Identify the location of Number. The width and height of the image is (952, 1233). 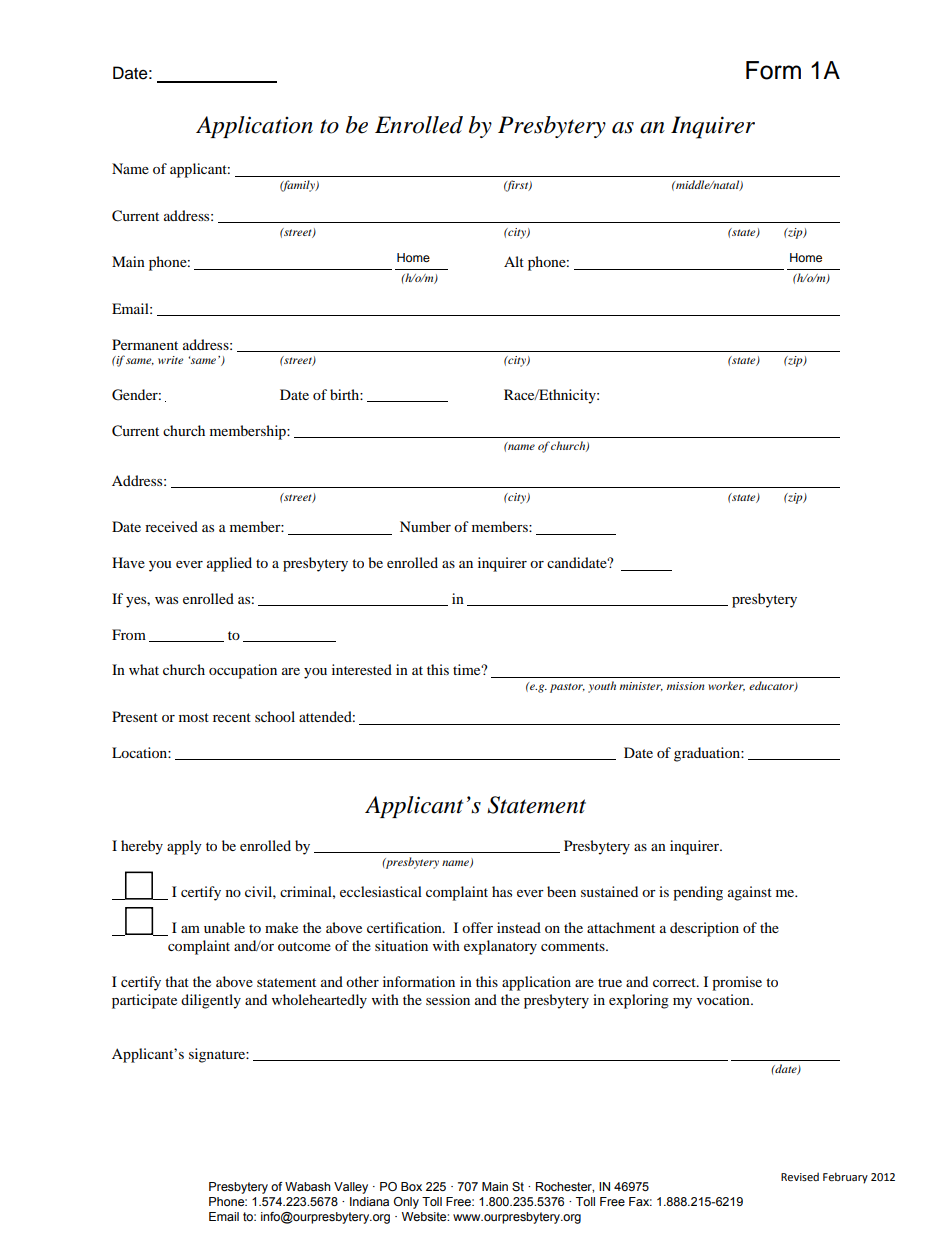
(425, 526).
